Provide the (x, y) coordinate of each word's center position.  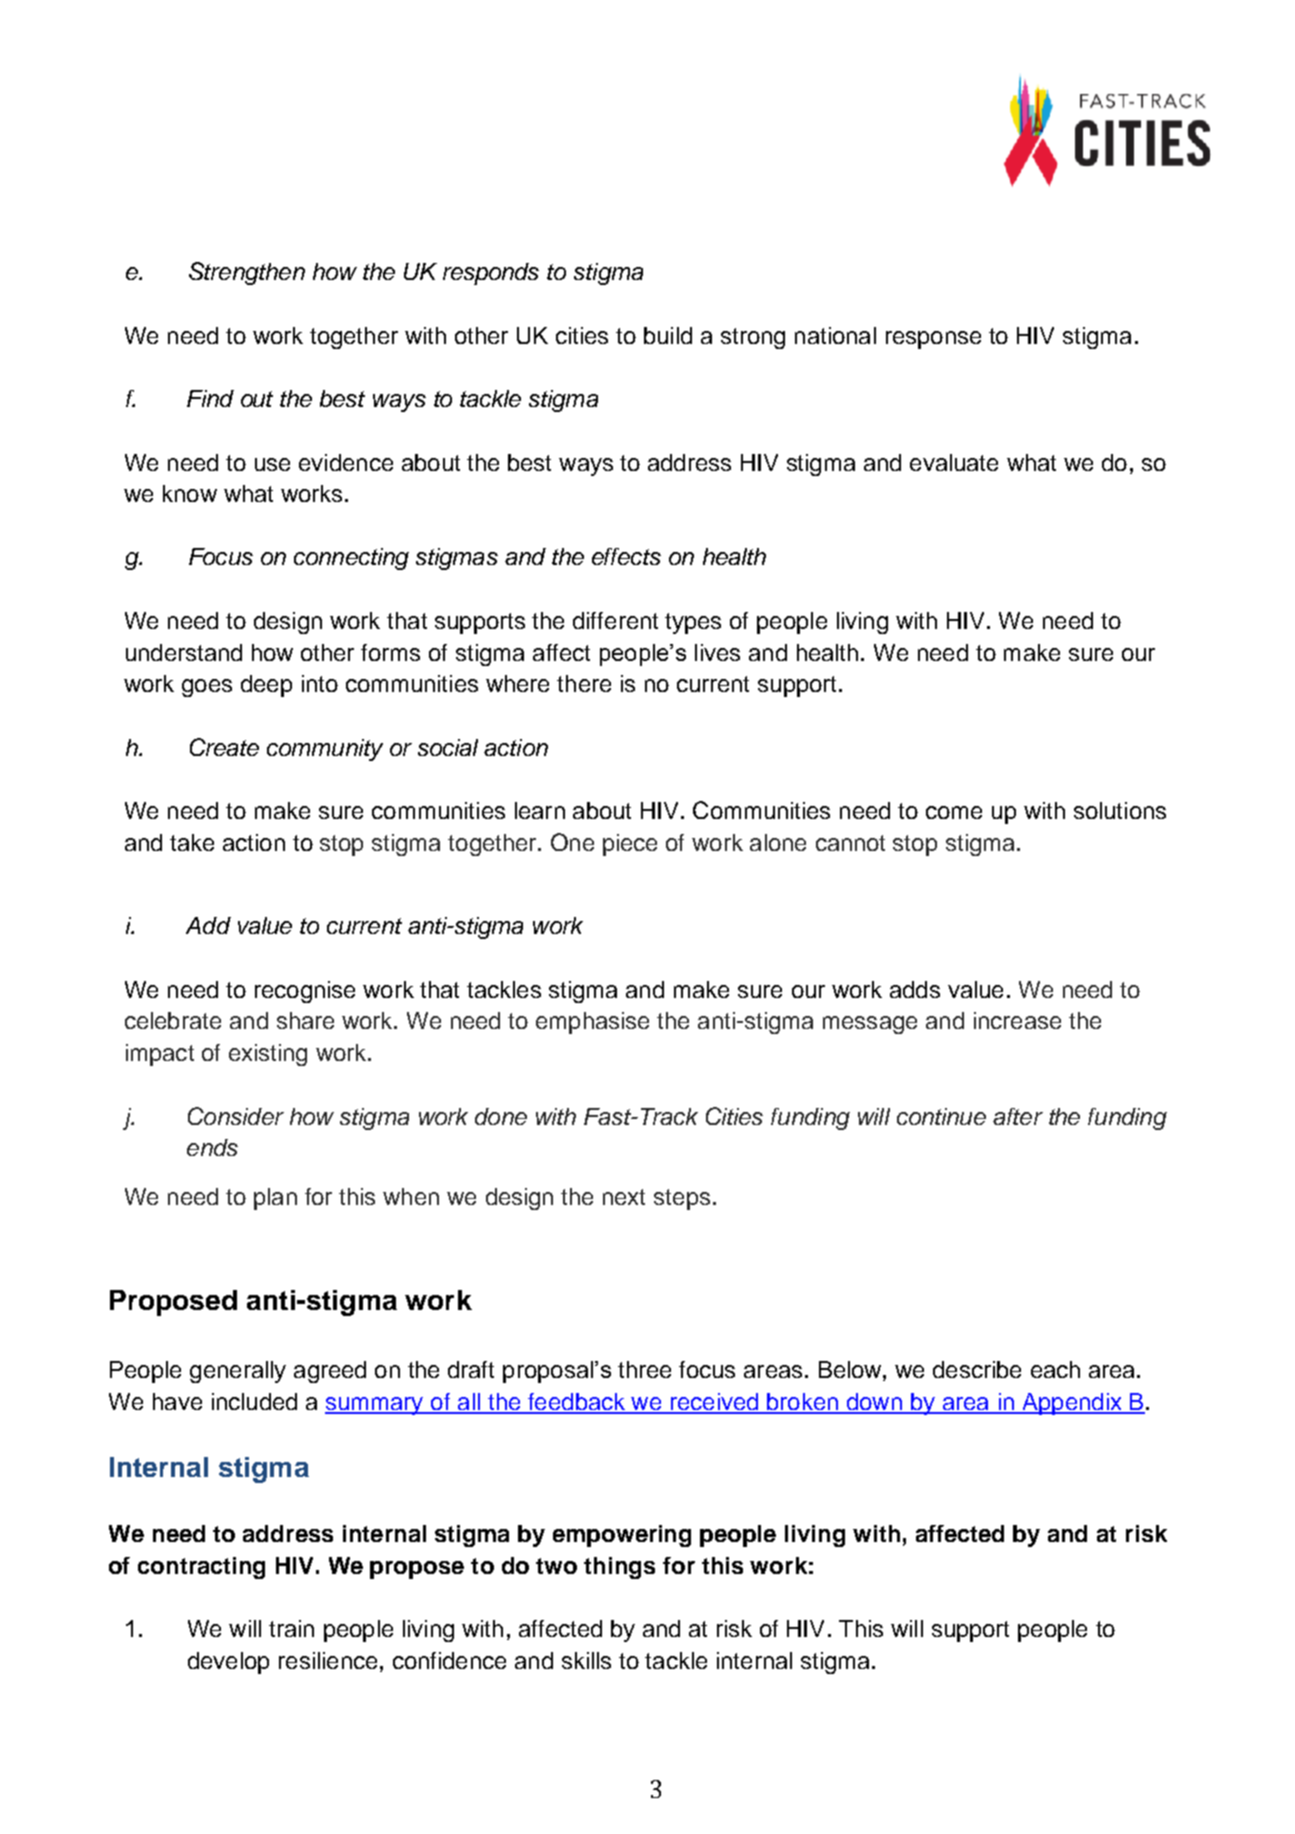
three (644, 1369)
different (615, 620)
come (954, 812)
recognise (305, 992)
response (933, 340)
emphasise (592, 1023)
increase (1017, 1020)
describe (977, 1369)
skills (586, 1660)
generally (238, 1372)
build (668, 335)
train (291, 1628)
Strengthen (247, 273)
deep (266, 686)
